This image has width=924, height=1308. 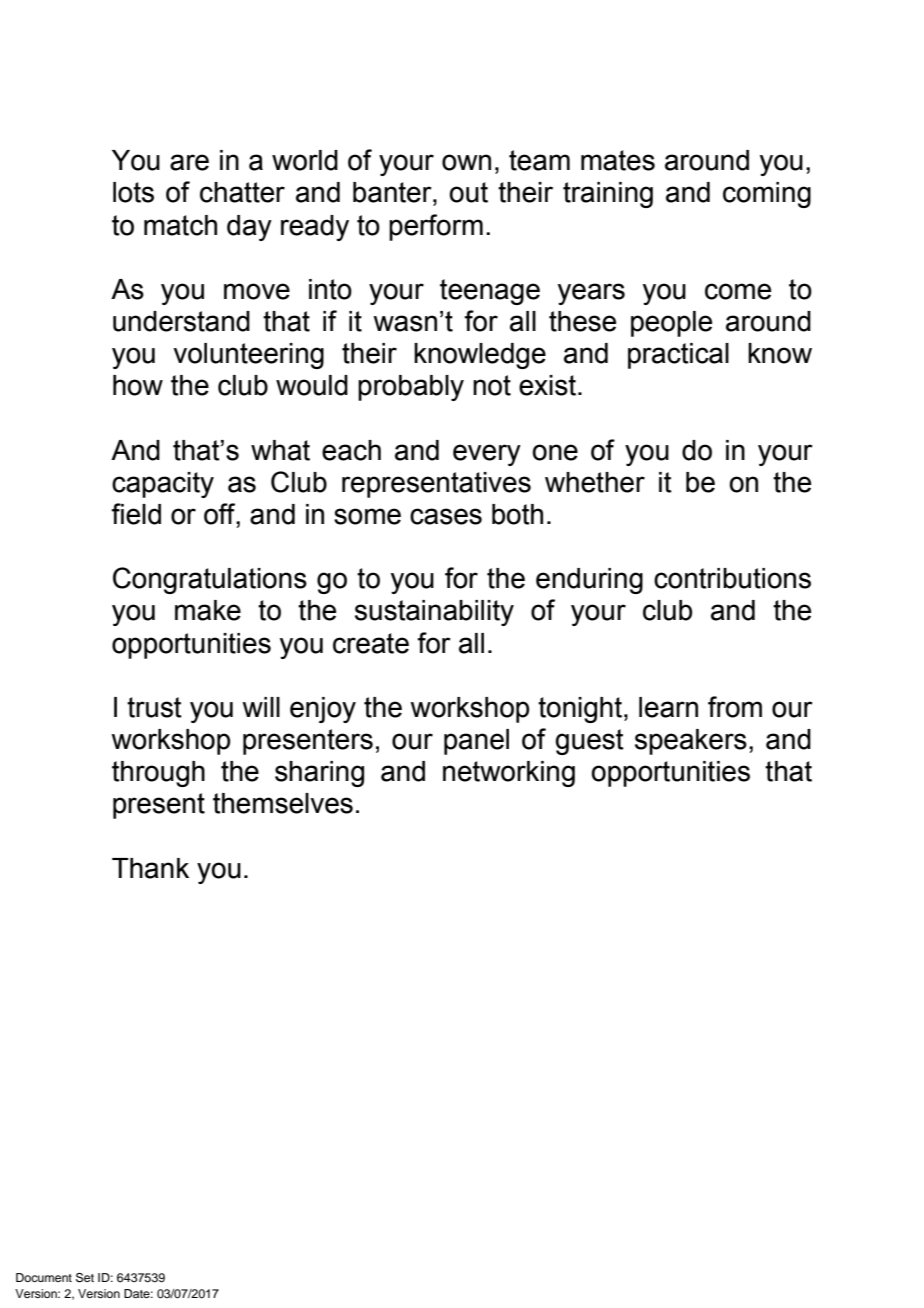 What do you see at coordinates (136, 514) in the image?
I see `field` at bounding box center [136, 514].
